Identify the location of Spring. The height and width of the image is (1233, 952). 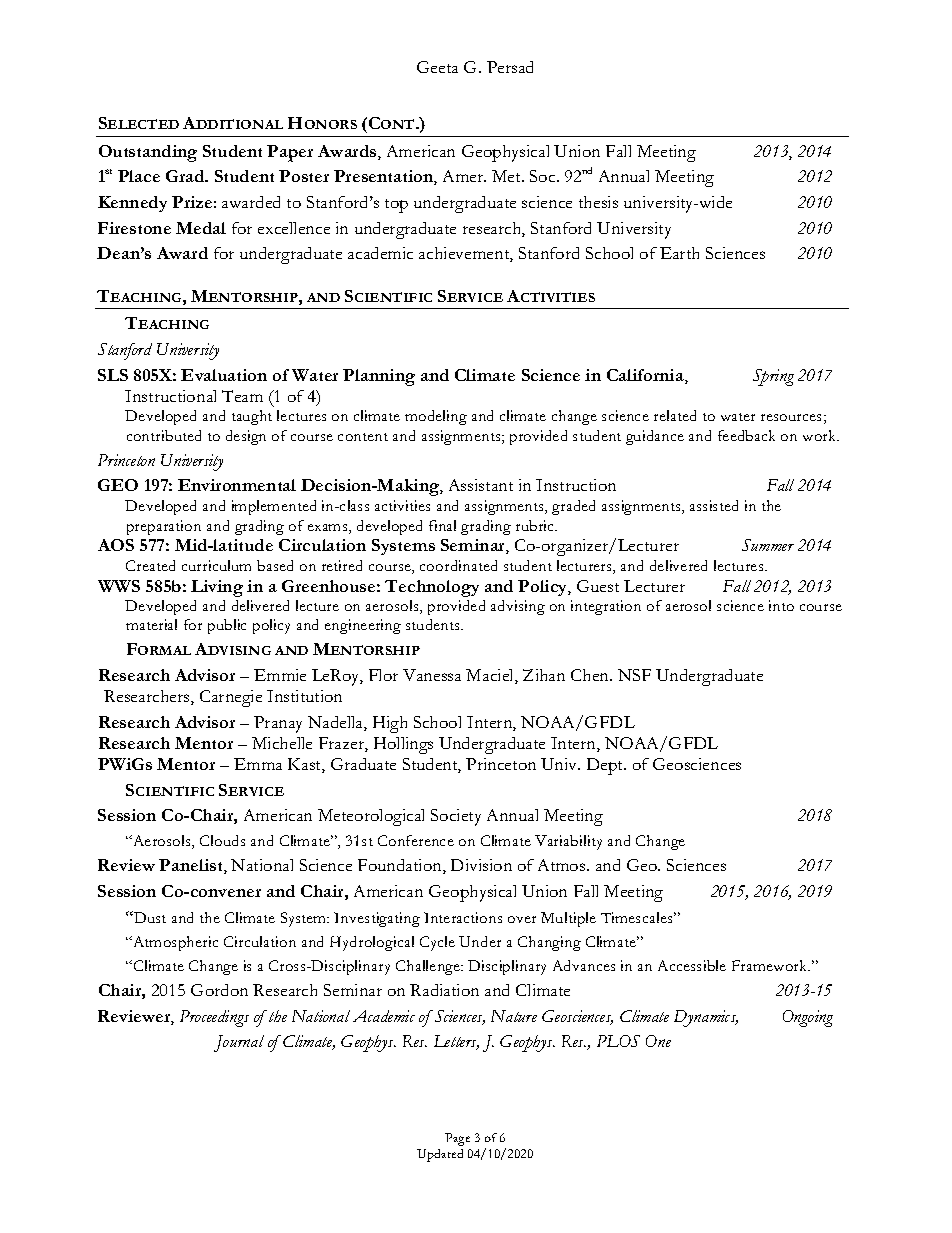
(773, 377).
